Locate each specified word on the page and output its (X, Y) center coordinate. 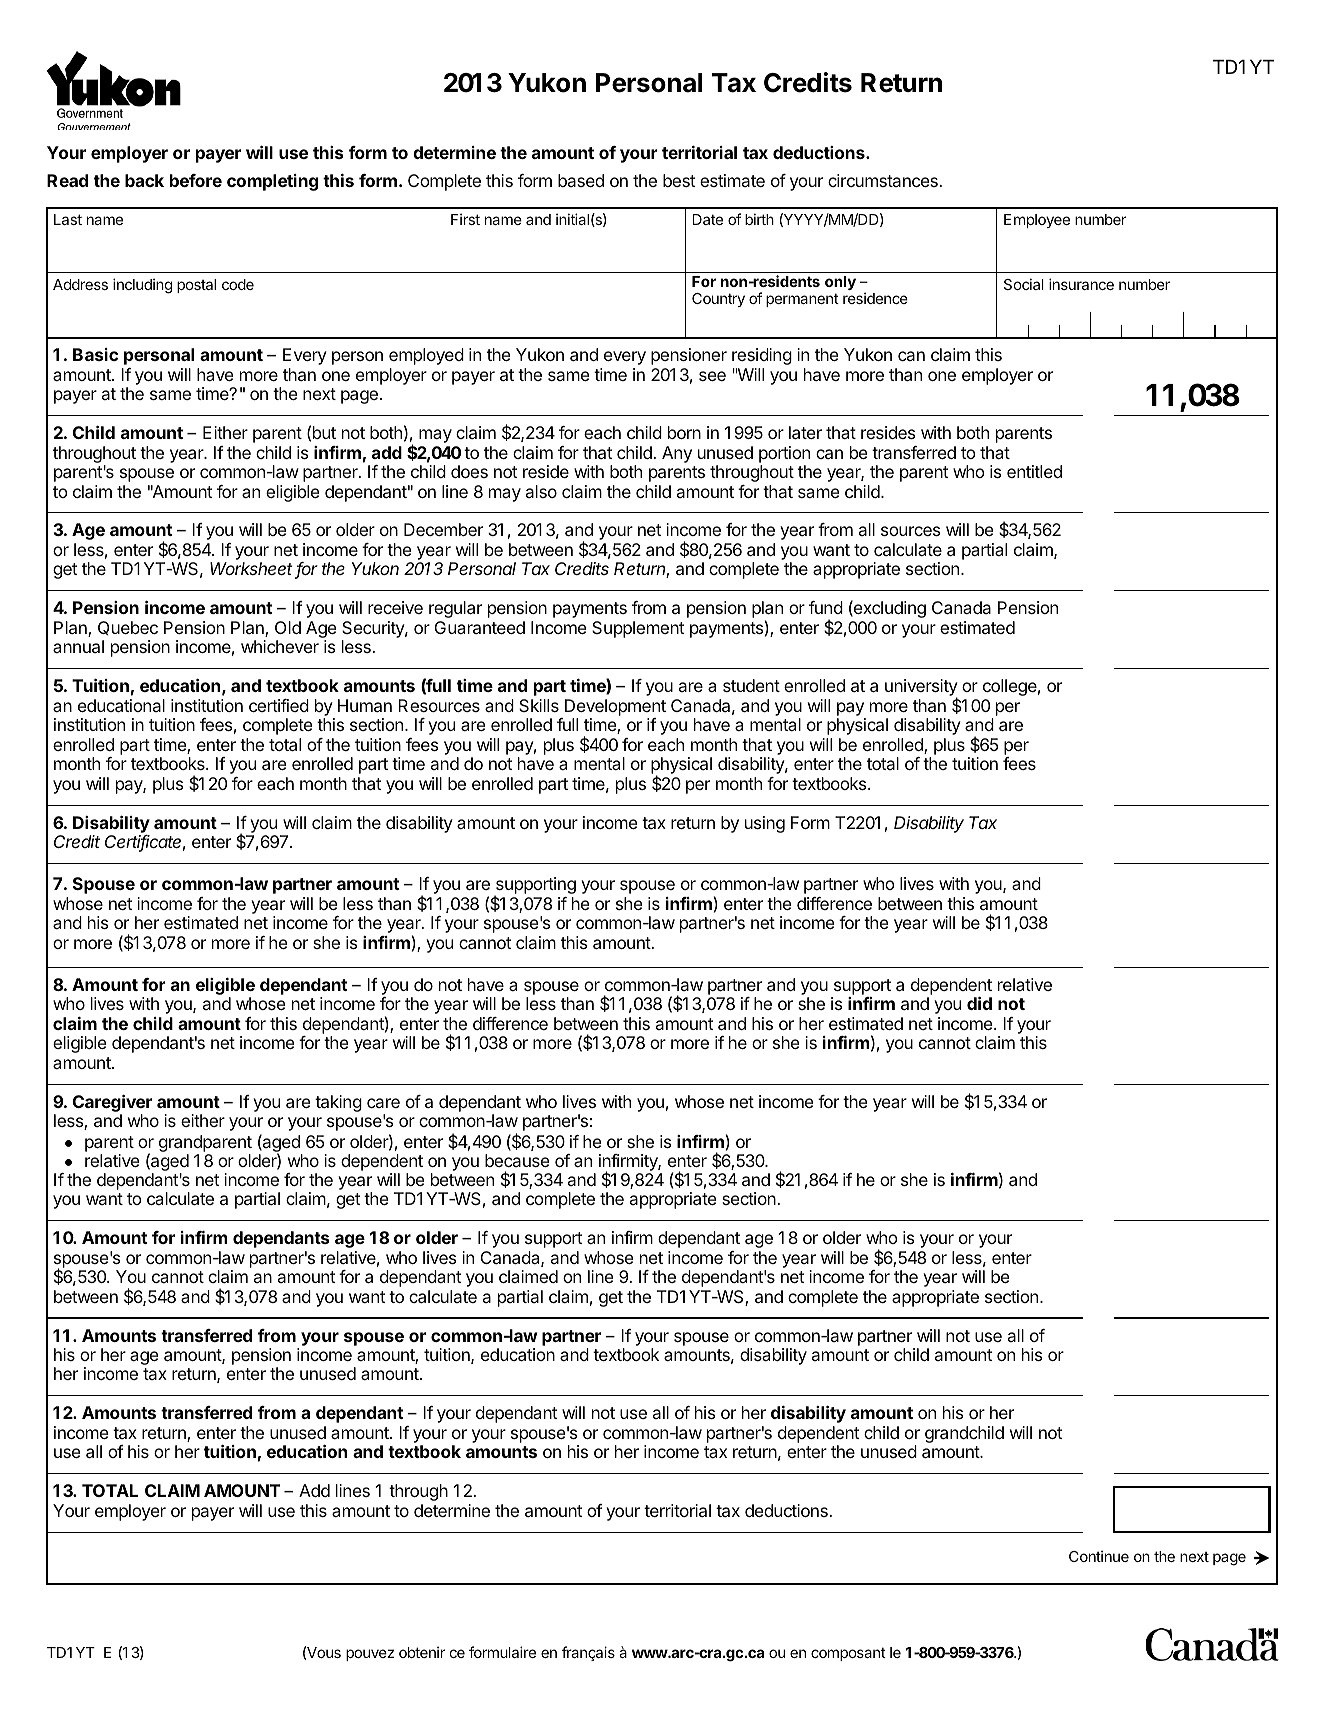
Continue (1099, 1556)
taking (338, 1103)
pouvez (370, 1655)
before (196, 180)
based (581, 180)
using (765, 824)
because (517, 1160)
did (979, 1003)
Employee (1037, 221)
